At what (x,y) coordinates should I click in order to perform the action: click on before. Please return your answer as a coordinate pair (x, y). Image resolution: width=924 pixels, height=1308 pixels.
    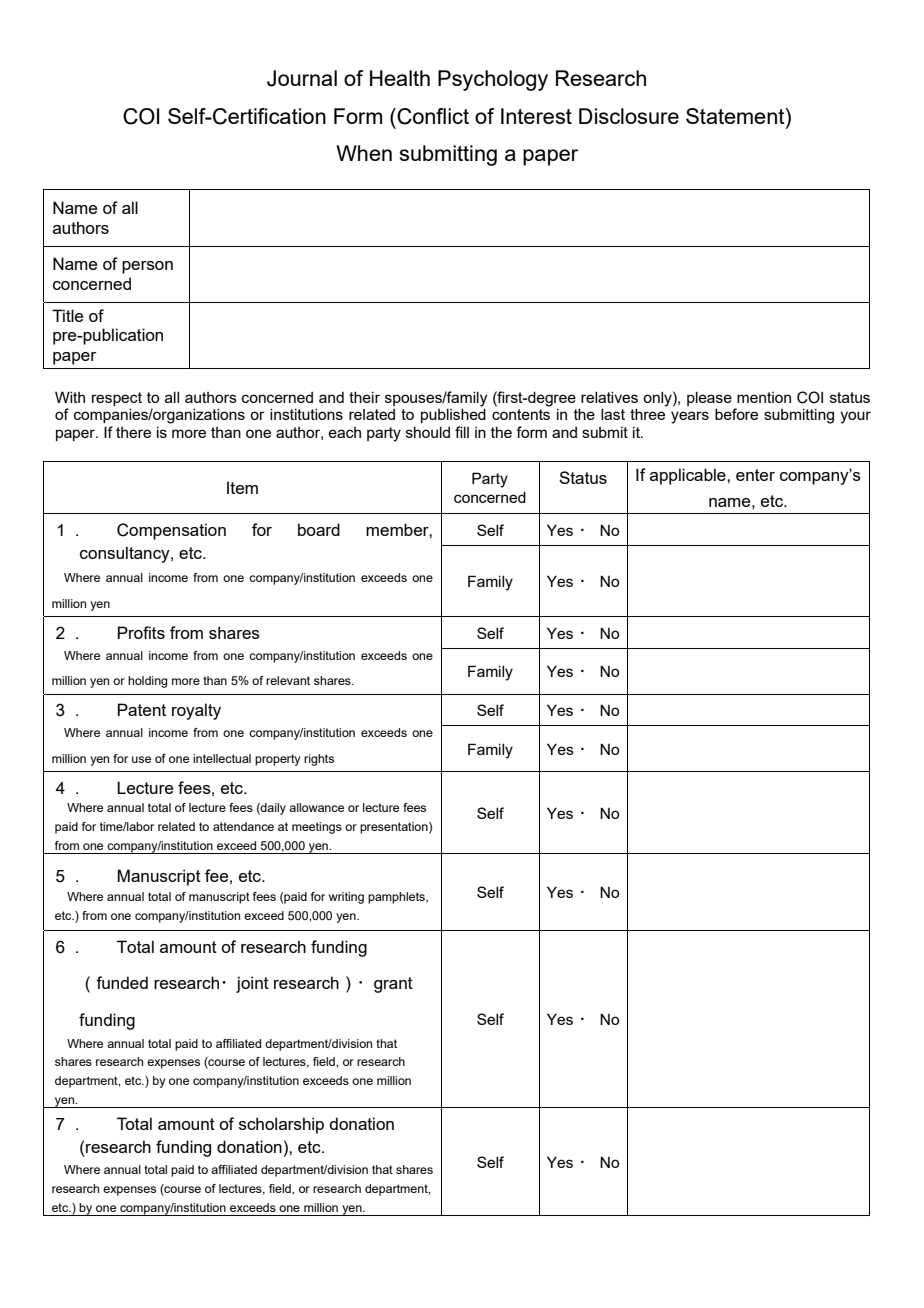
    Looking at the image, I should click on (736, 414).
